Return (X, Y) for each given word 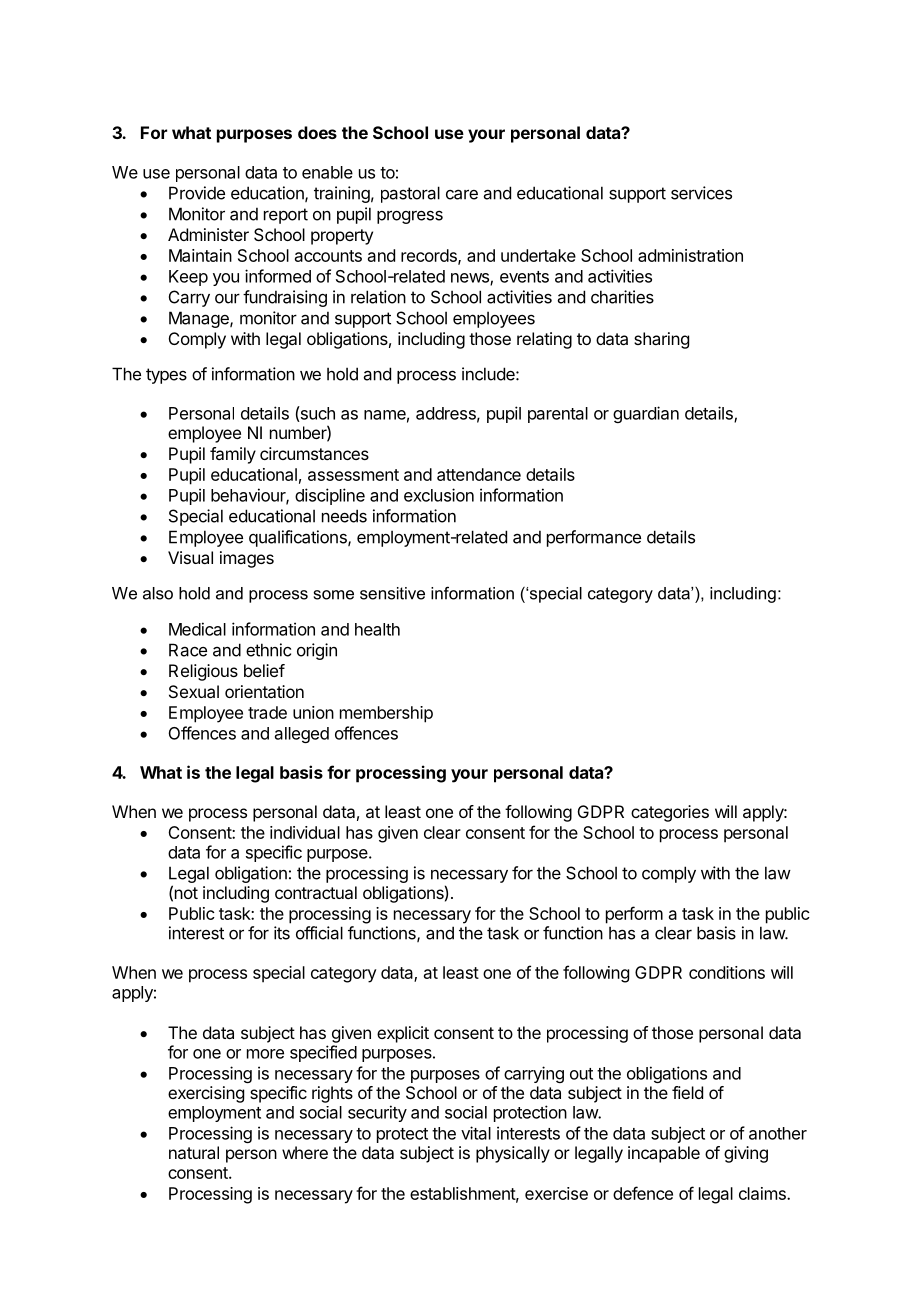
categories (670, 813)
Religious (203, 672)
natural (194, 1152)
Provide (197, 193)
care (462, 194)
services (701, 193)
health (377, 629)
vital (476, 1133)
